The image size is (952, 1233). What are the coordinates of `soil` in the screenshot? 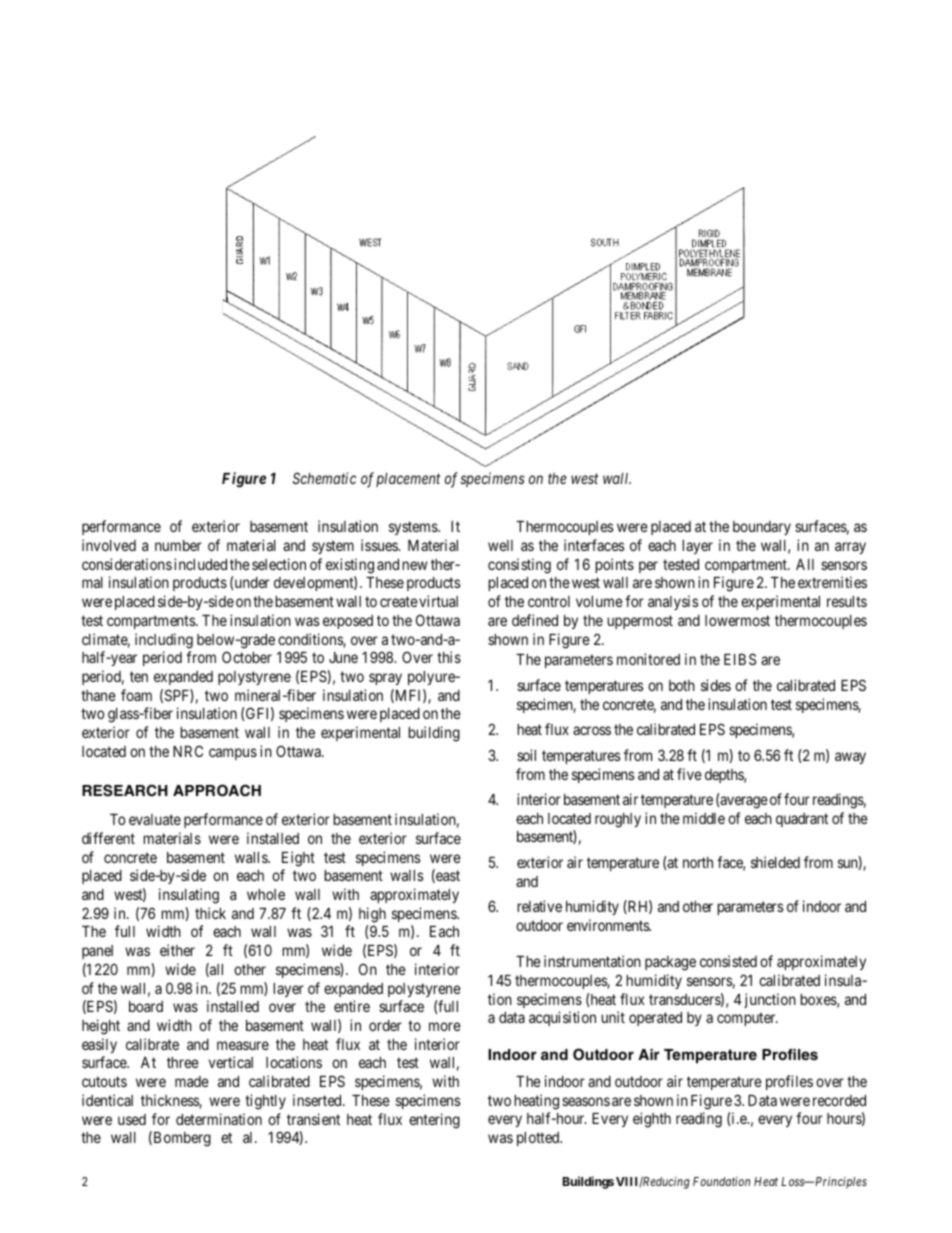 It's located at (526, 755).
